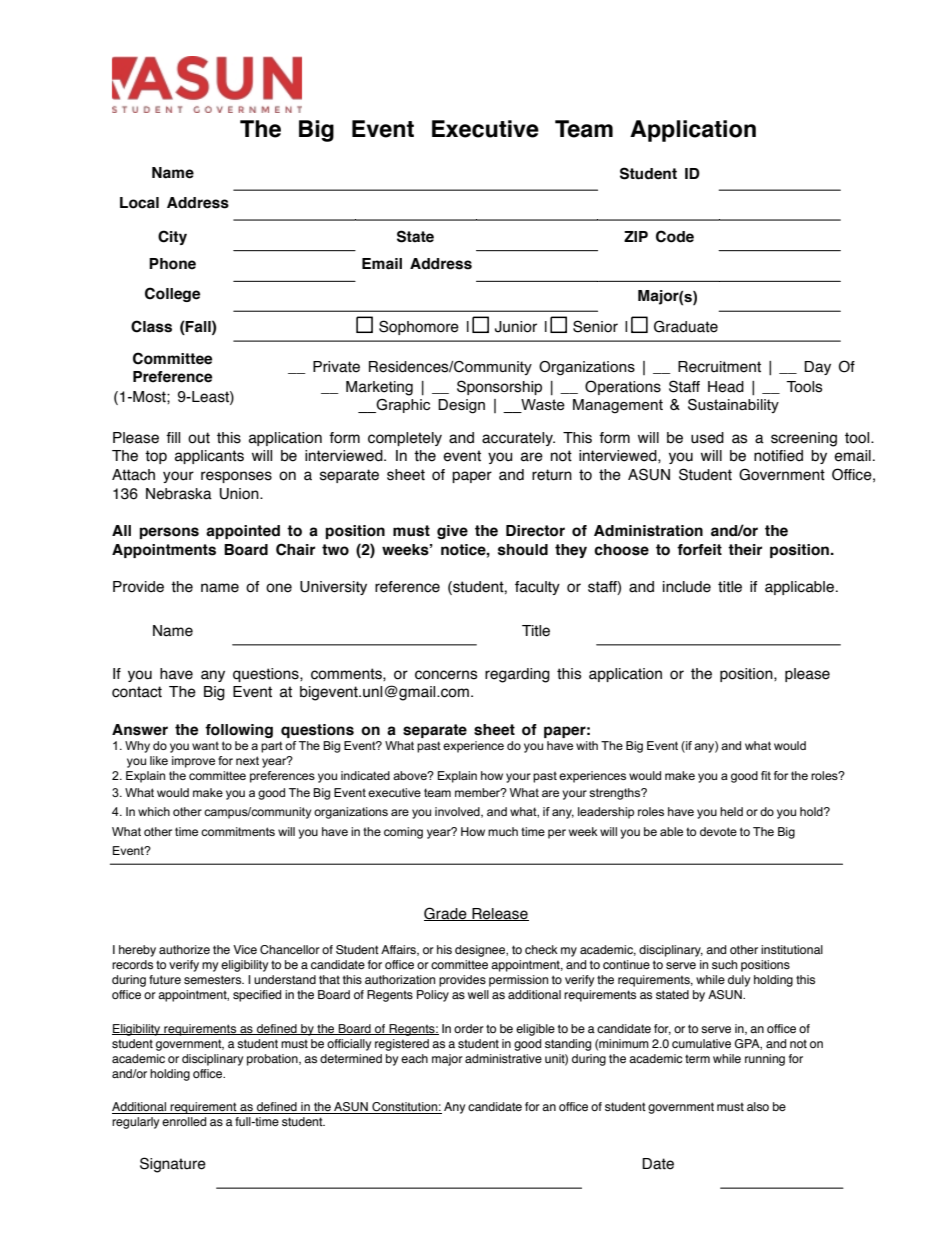 The height and width of the document is (1233, 952). I want to click on authorize, so click(184, 949).
